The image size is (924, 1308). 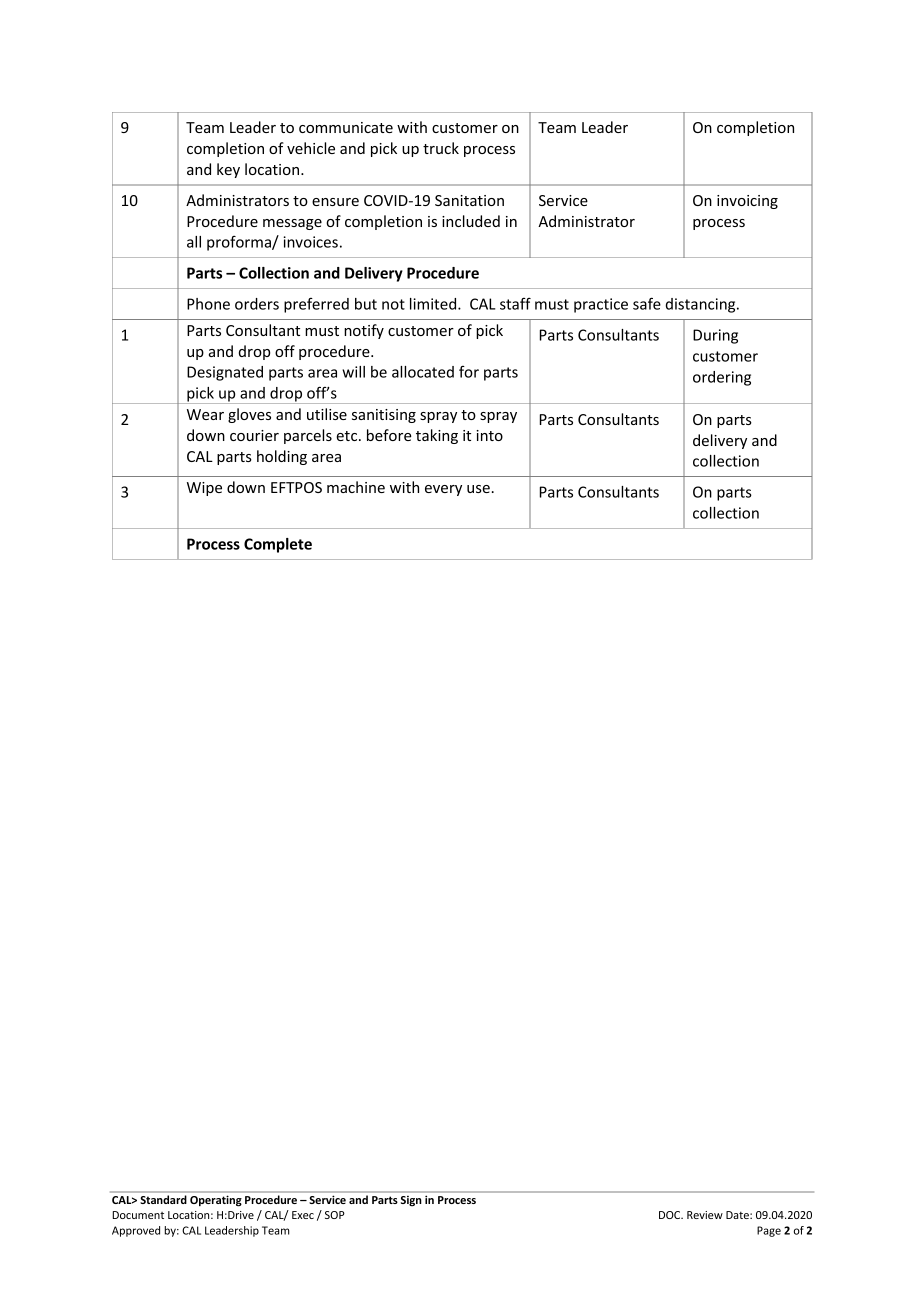 What do you see at coordinates (478, 489) in the screenshot?
I see `use` at bounding box center [478, 489].
